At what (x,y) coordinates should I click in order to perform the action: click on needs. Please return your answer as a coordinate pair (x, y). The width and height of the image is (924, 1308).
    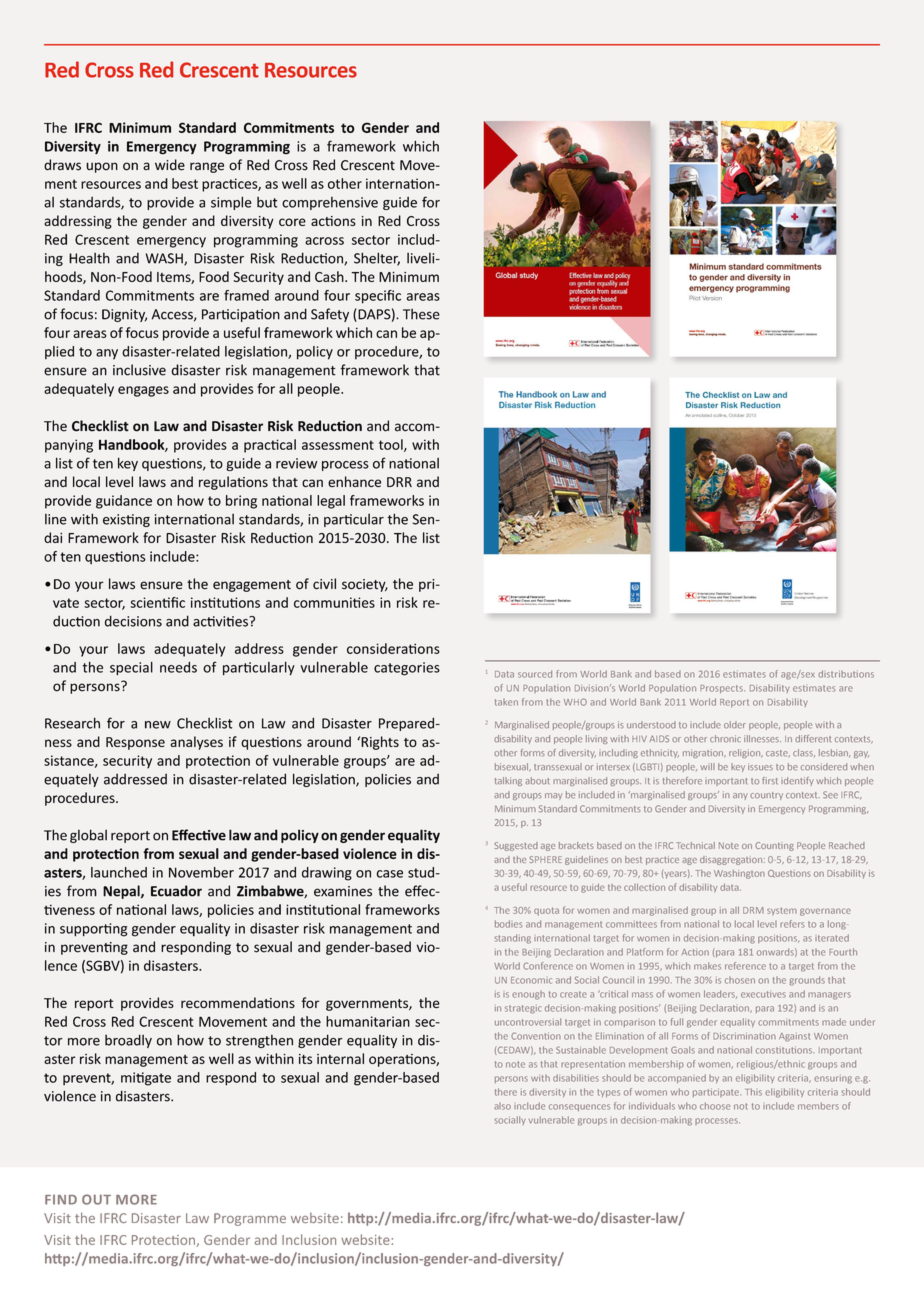
    Looking at the image, I should click on (178, 667).
